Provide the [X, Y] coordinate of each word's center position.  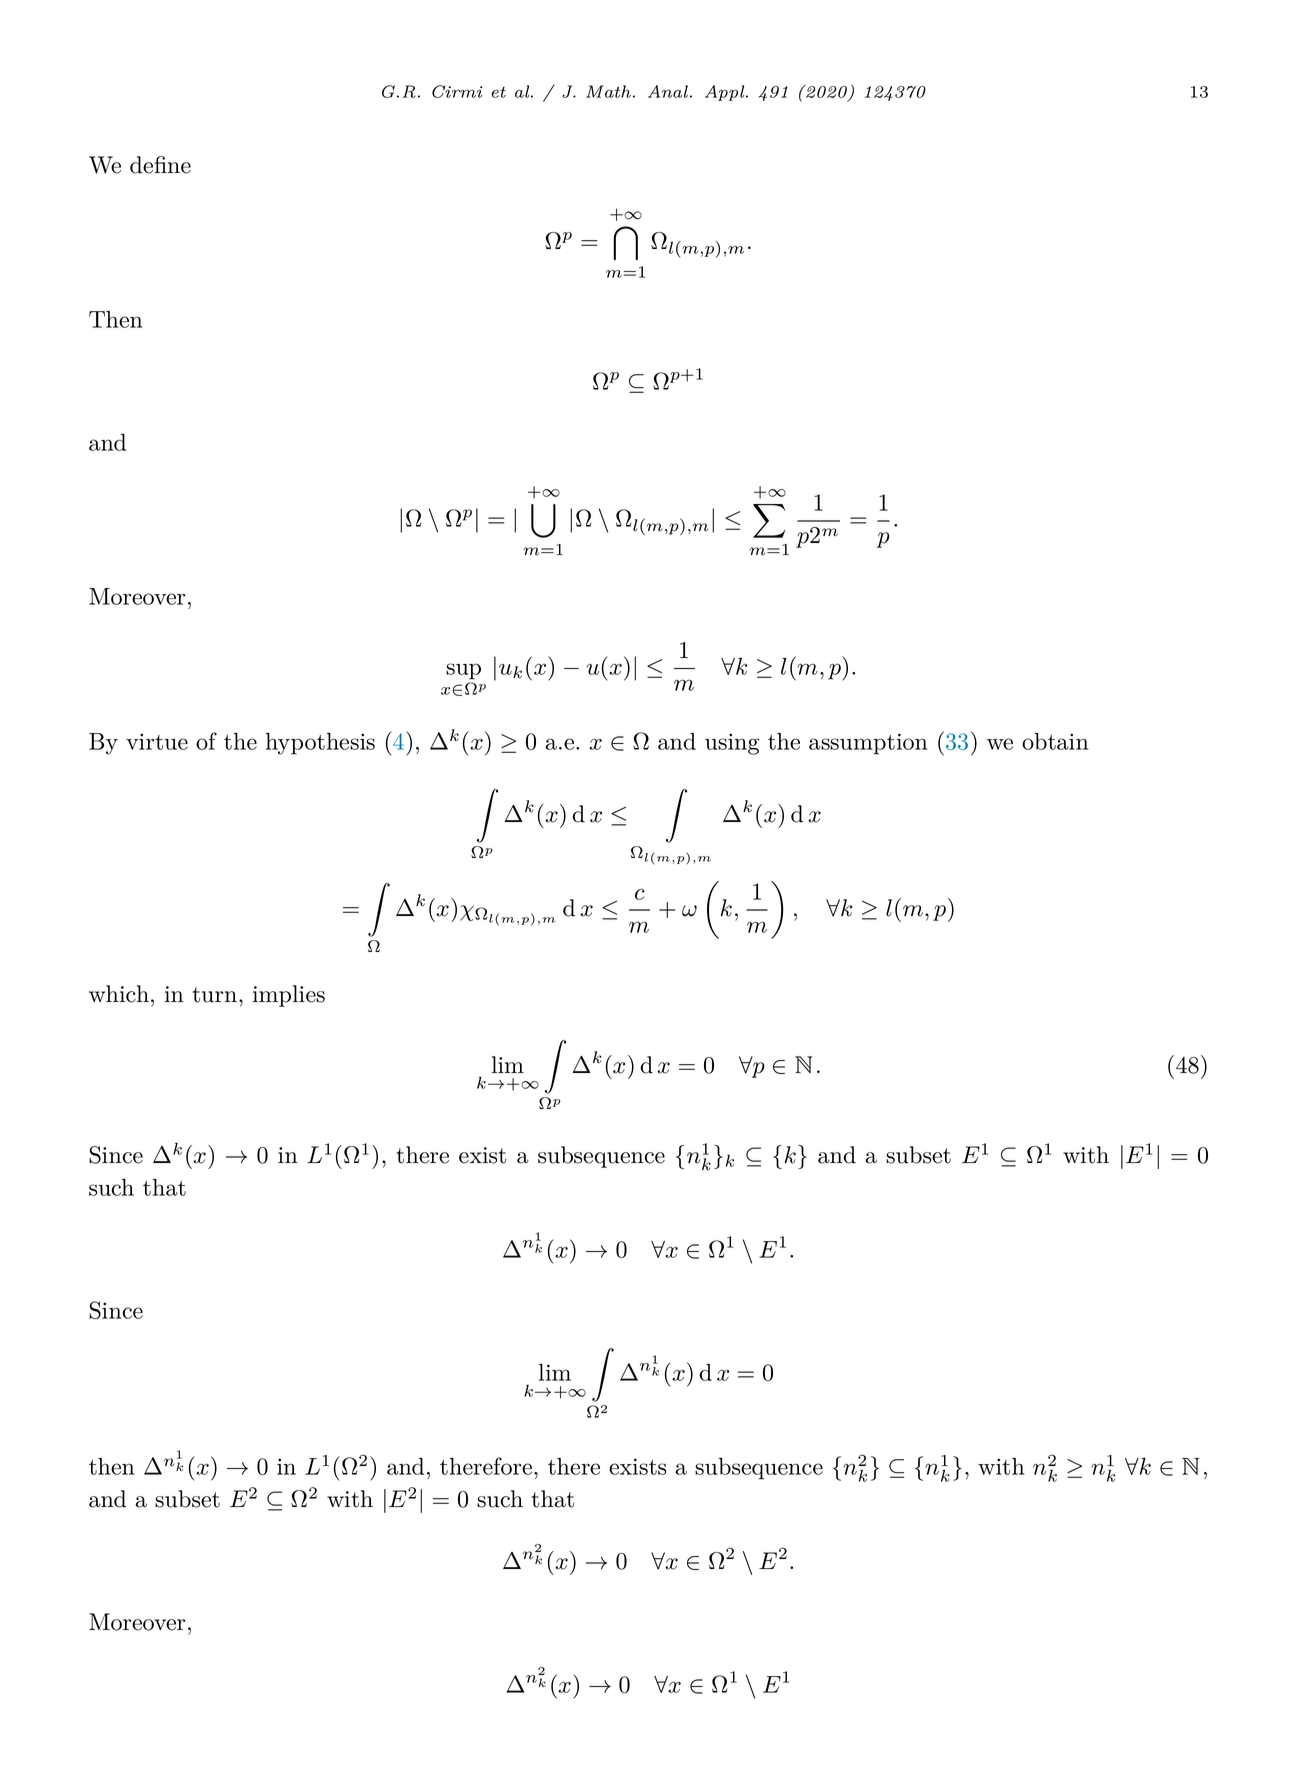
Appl [726, 93]
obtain [1055, 741]
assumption [868, 744]
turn [216, 995]
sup [463, 671]
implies [289, 996]
